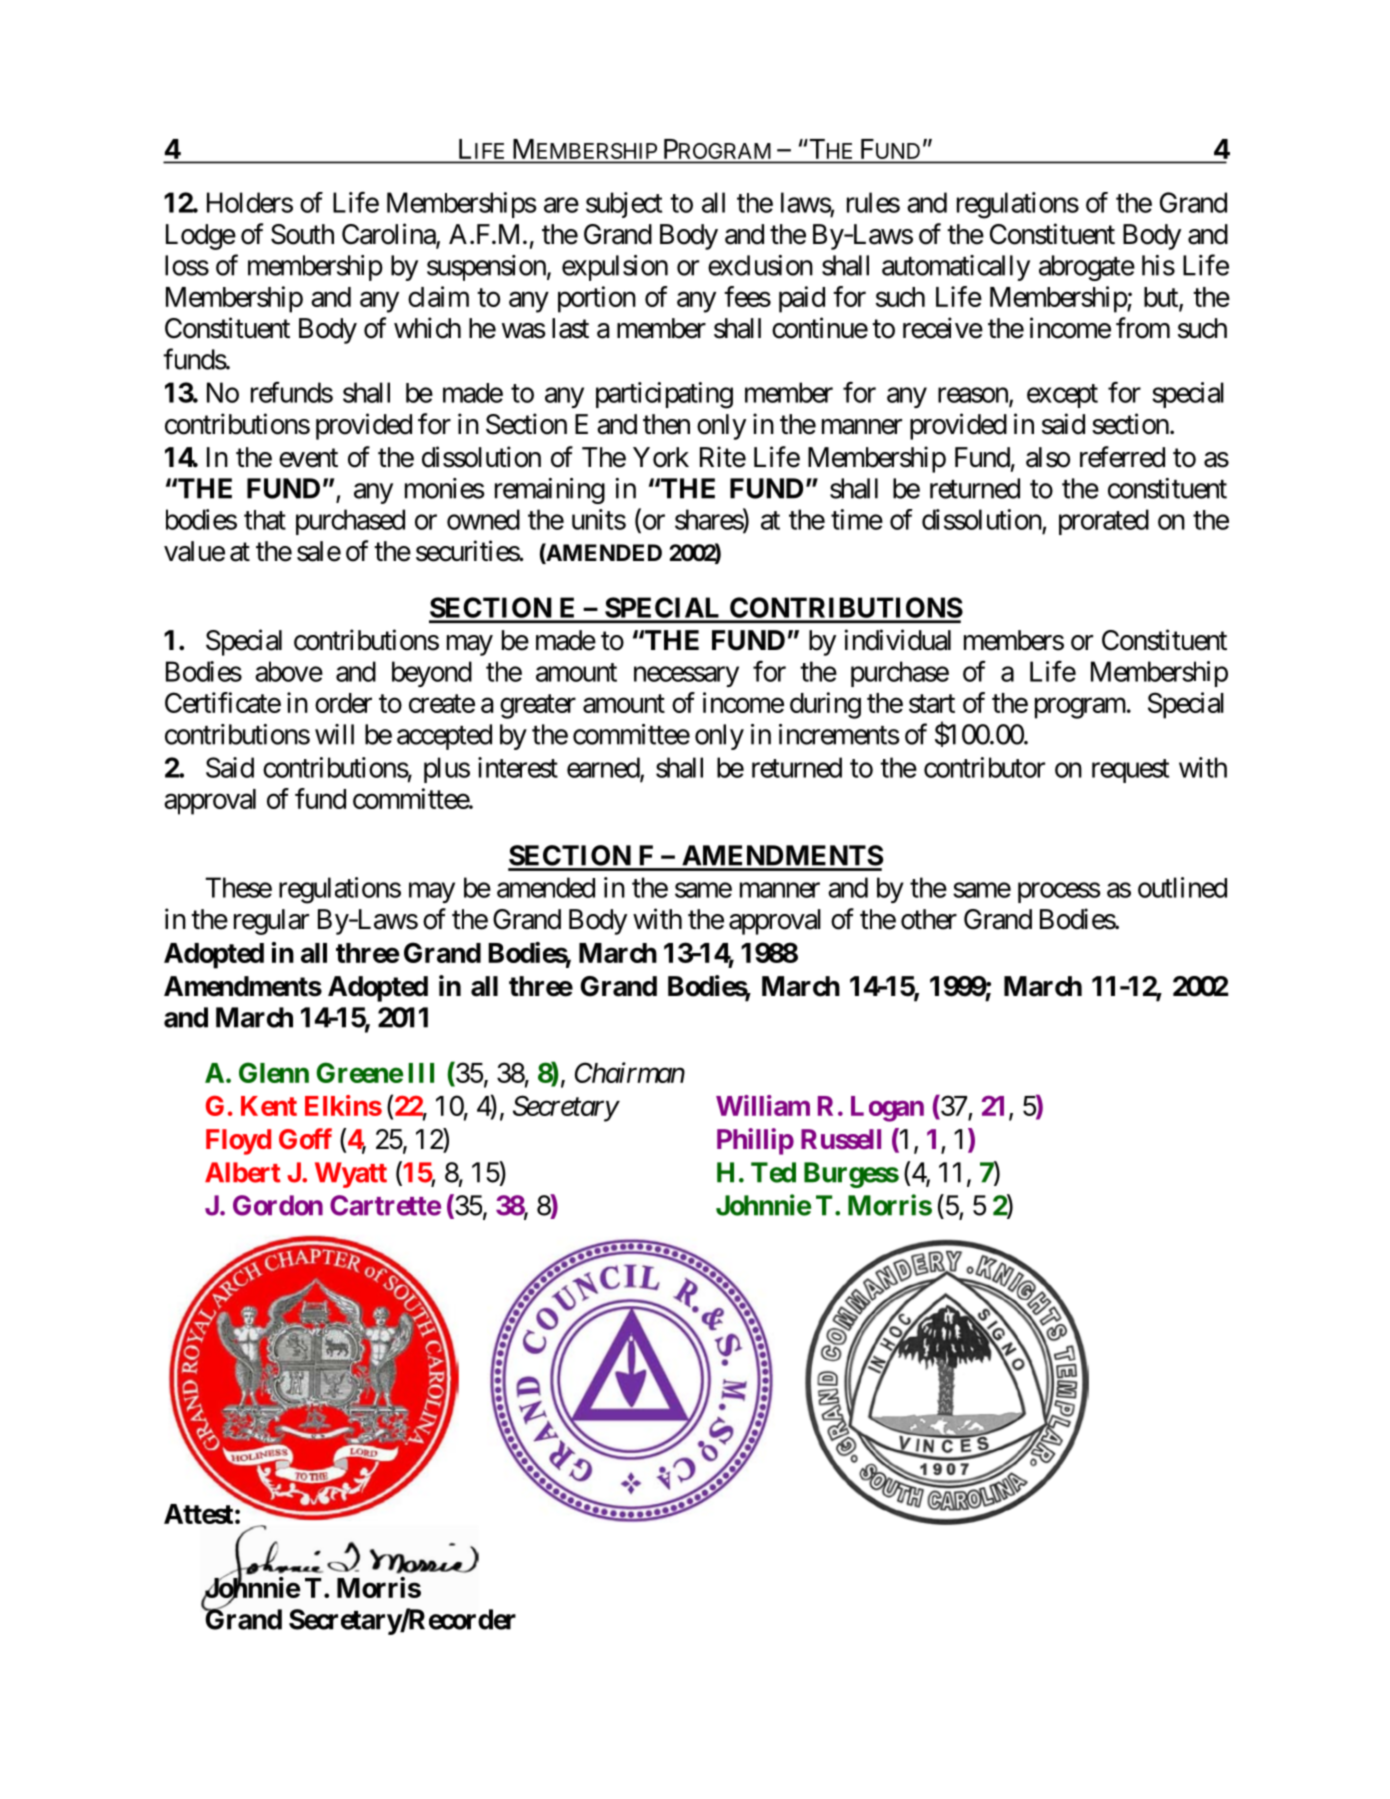 This screenshot has height=1799, width=1390. Describe the element at coordinates (760, 265) in the screenshot. I see `exclusion` at that location.
